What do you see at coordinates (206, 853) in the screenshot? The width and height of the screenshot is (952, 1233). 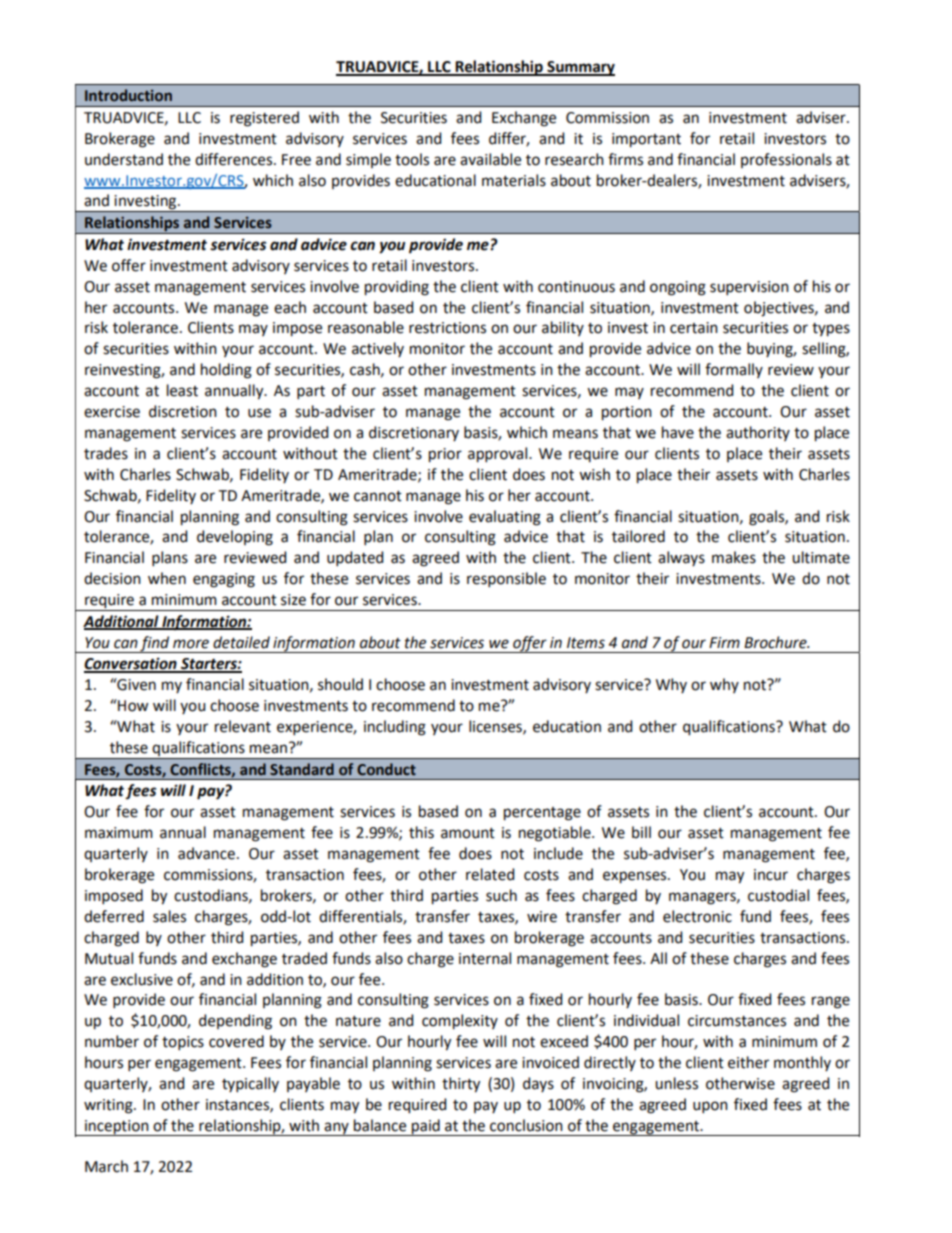 I see `advance` at bounding box center [206, 853].
